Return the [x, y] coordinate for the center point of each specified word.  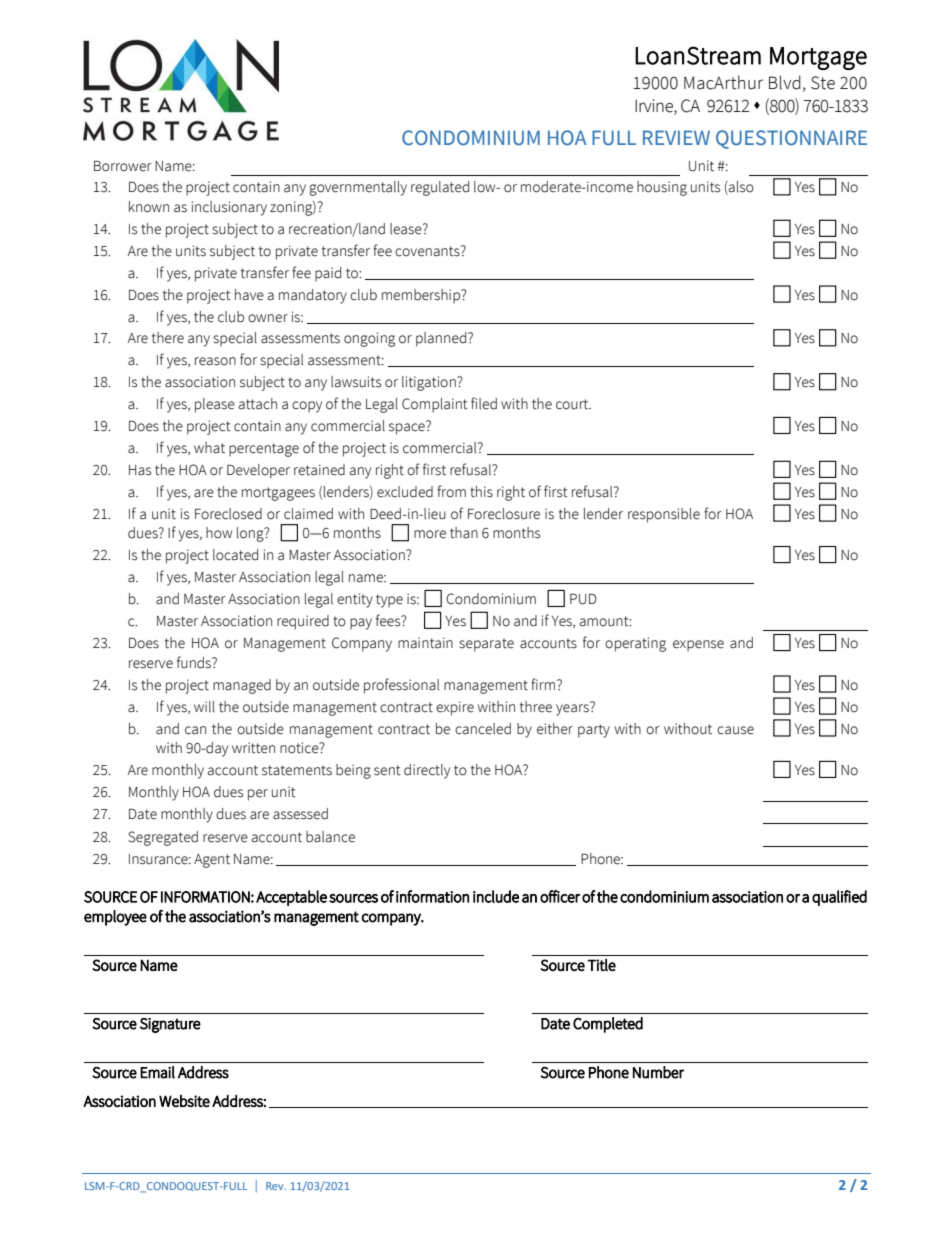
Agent [212, 861]
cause [735, 730]
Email [157, 1072]
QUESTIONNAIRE [791, 139]
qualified [839, 898]
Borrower [123, 166]
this [481, 492]
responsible [664, 515]
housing [662, 188]
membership [422, 296]
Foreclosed [228, 514]
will [204, 706]
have [249, 295]
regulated [440, 188]
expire [455, 708]
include [496, 896]
